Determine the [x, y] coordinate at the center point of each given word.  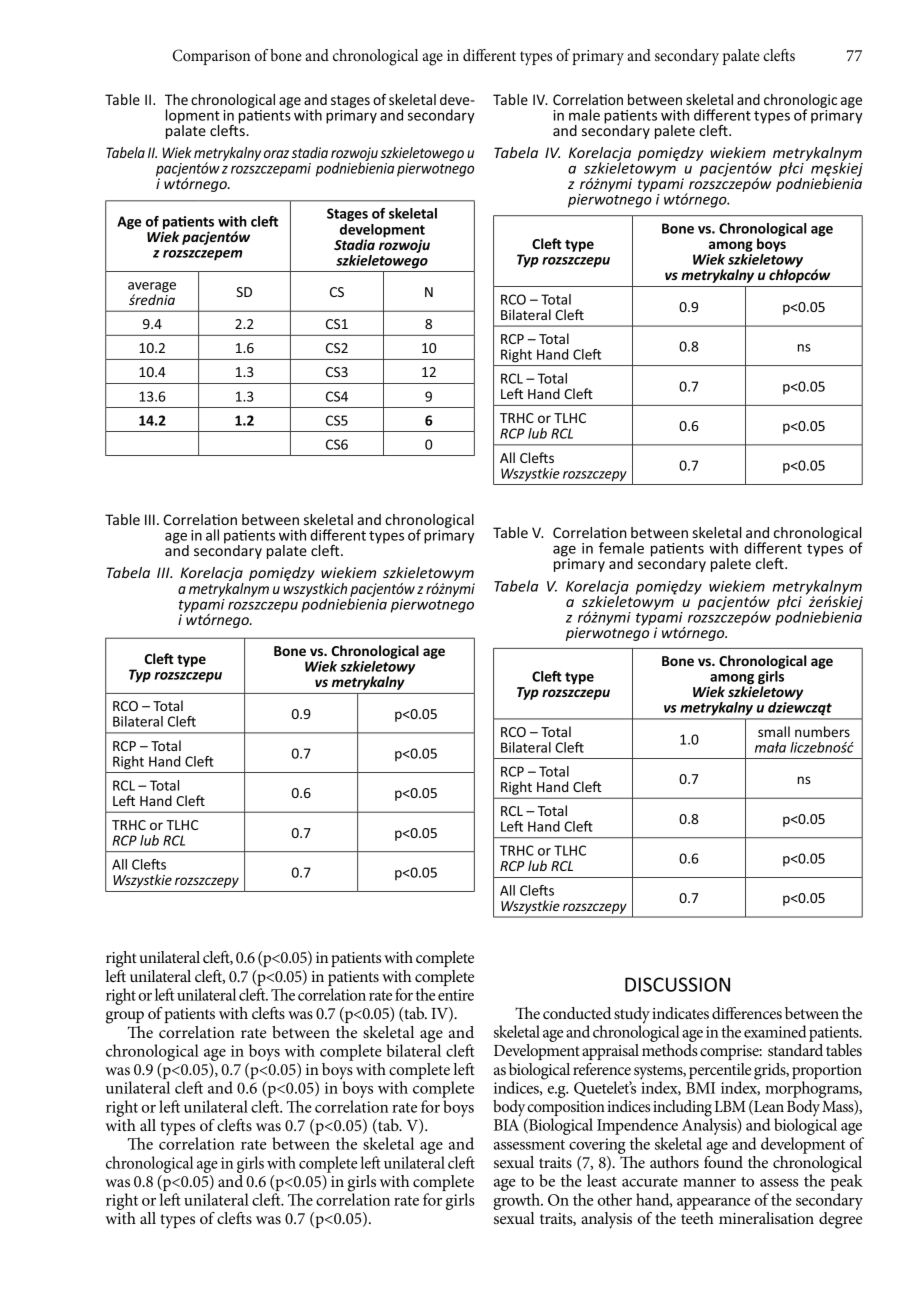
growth [517, 1201]
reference [602, 1069]
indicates [680, 1013]
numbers [822, 731]
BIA [506, 1125]
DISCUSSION [677, 984]
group [125, 1017]
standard [795, 1050]
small [774, 731]
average [152, 288]
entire [456, 995]
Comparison [212, 57]
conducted [577, 1013]
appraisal [610, 1052]
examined [775, 1031]
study [632, 1016]
